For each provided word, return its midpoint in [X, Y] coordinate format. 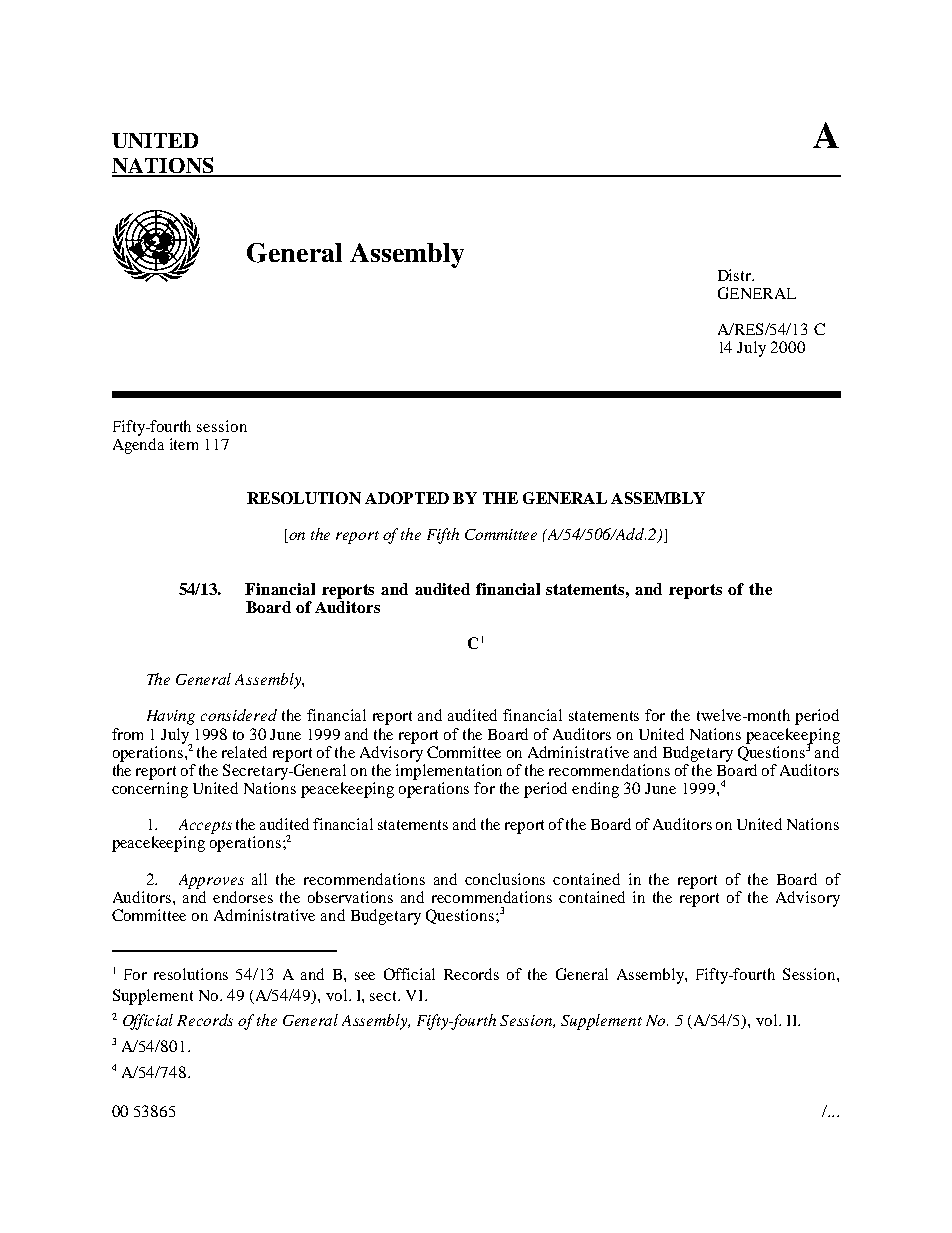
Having [171, 717]
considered [239, 715]
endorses [243, 897]
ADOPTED [407, 498]
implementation [449, 772]
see [365, 976]
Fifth [443, 536]
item [184, 444]
